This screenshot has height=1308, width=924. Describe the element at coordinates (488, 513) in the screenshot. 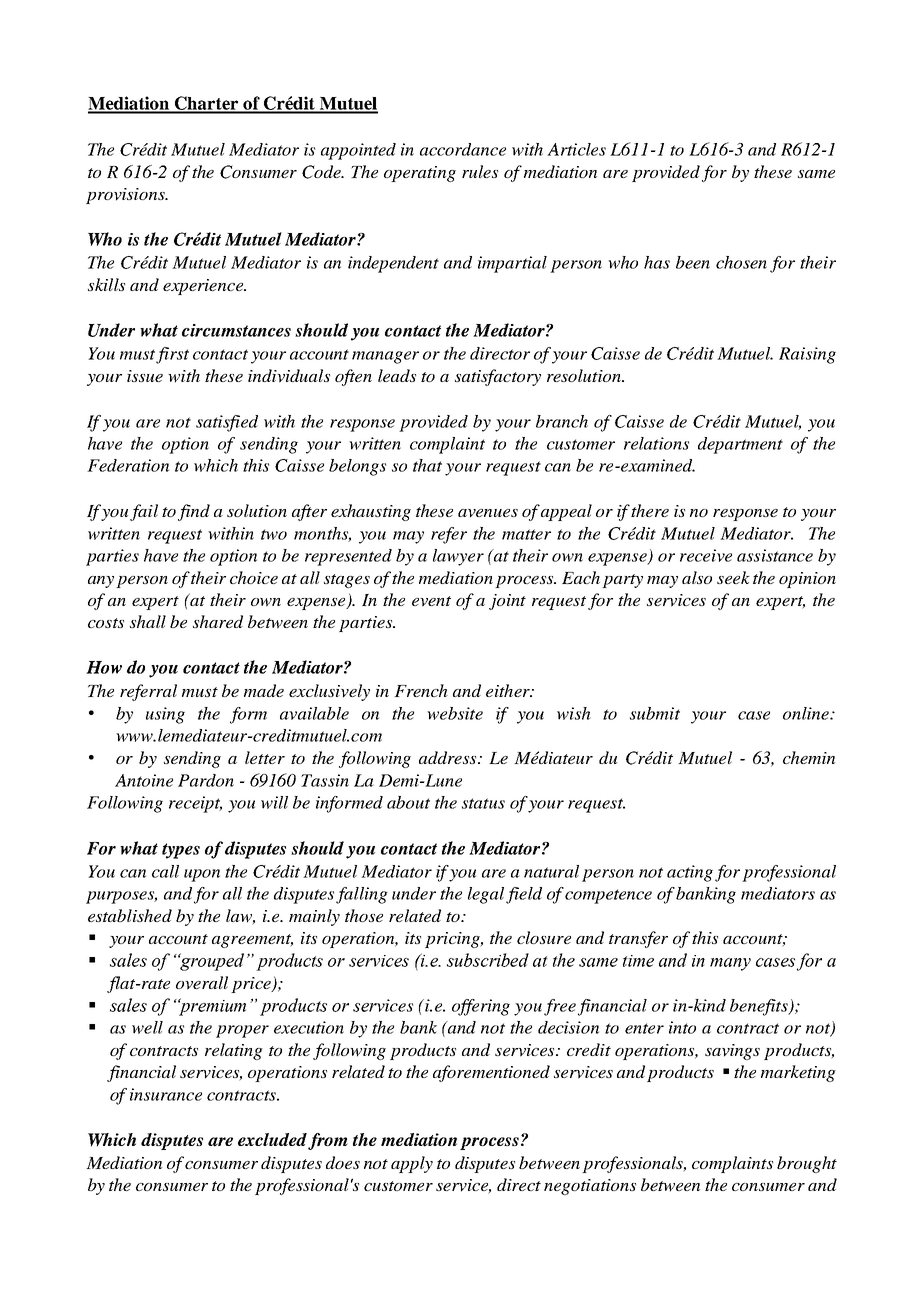

I see `avenues` at that location.
